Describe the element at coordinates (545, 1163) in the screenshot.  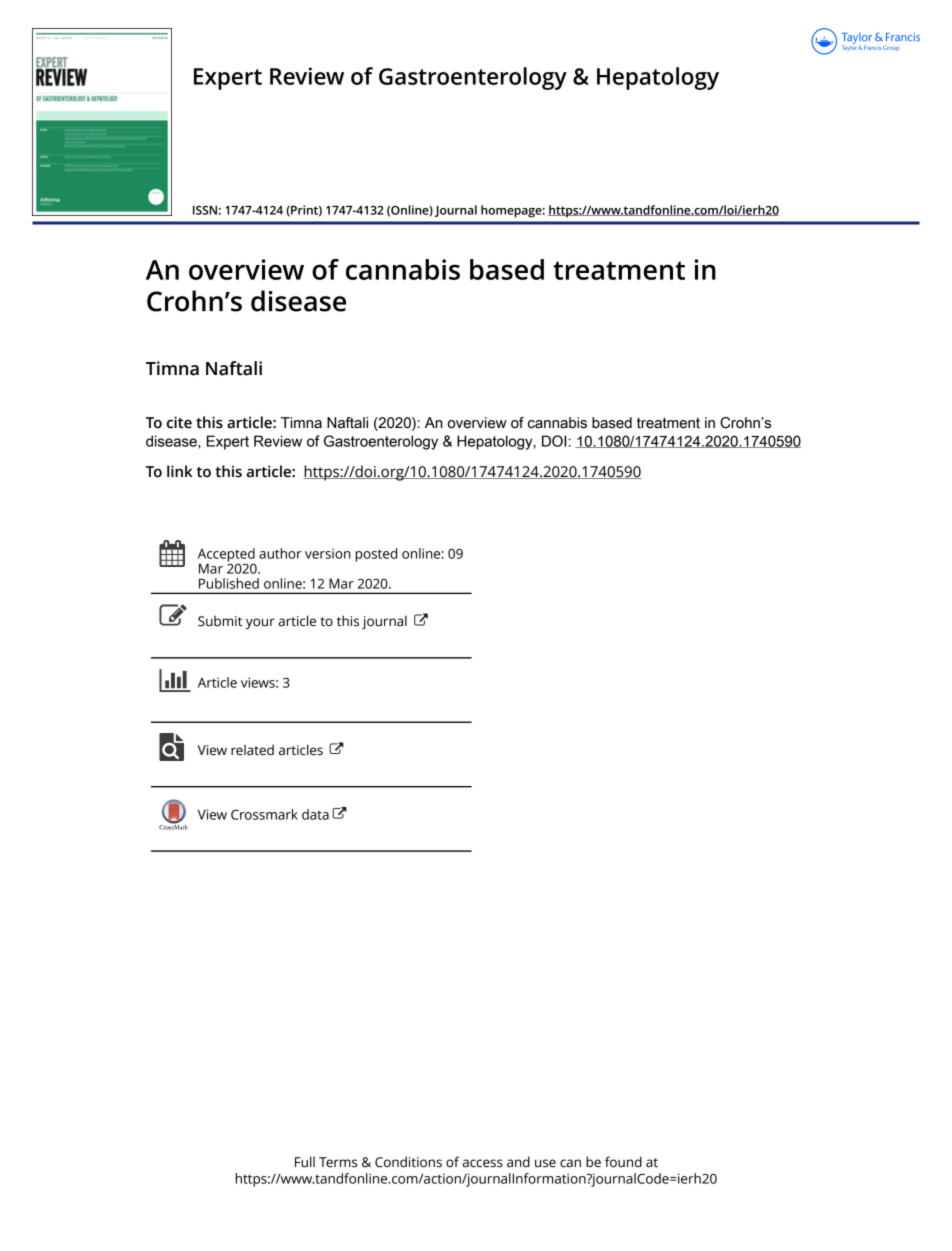
I see `use` at that location.
